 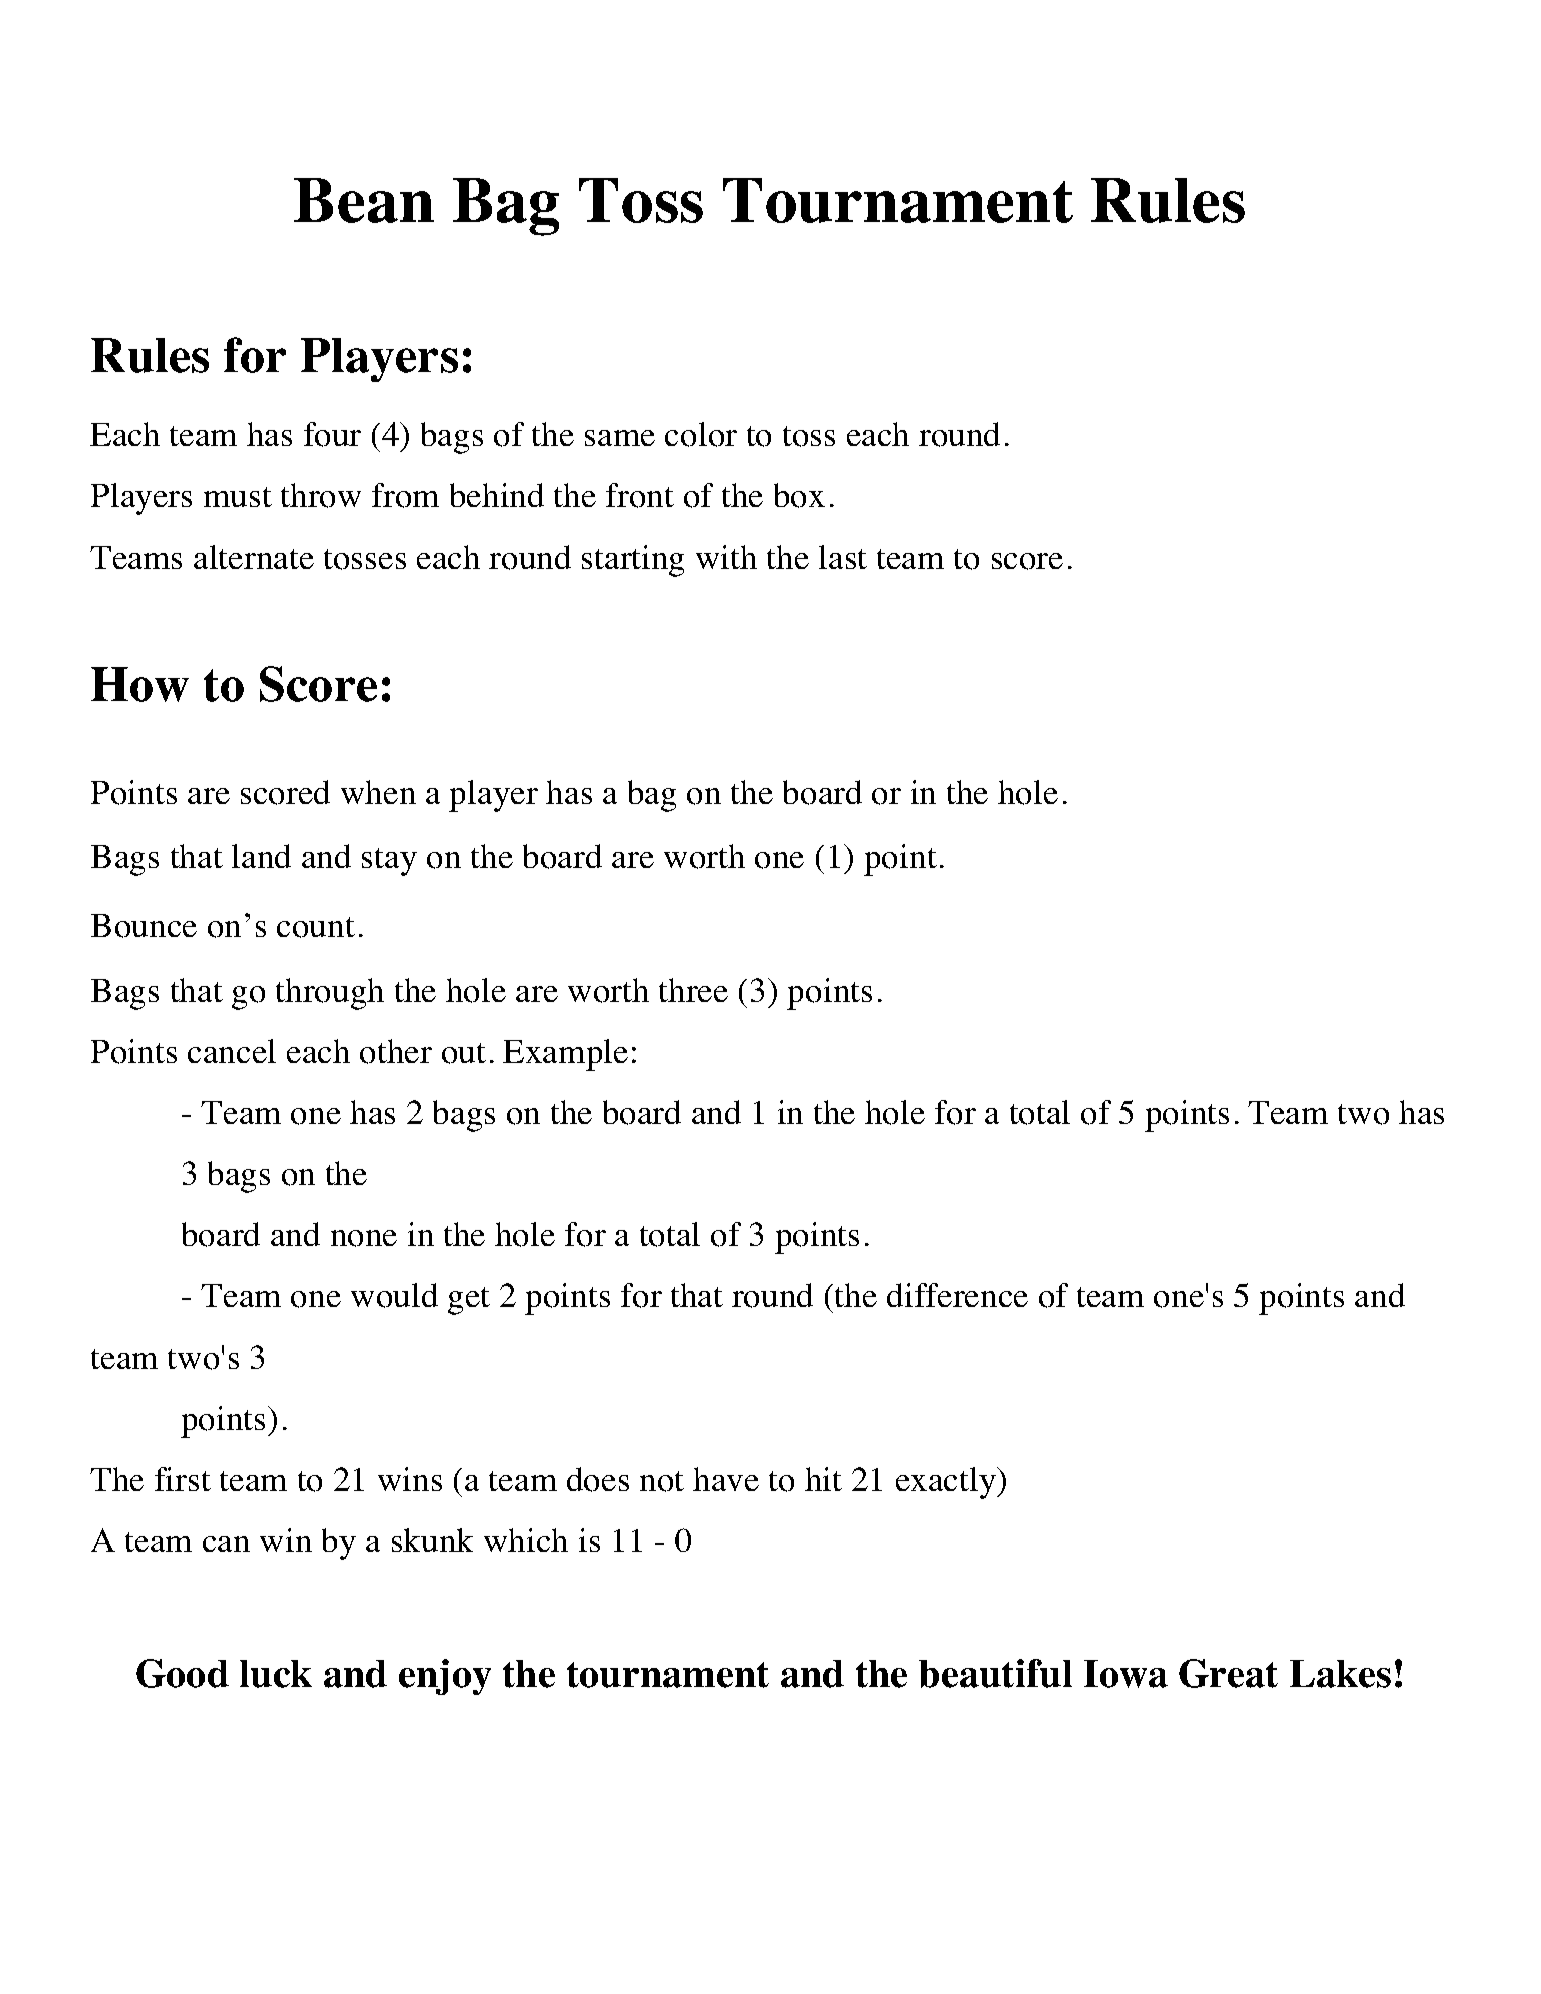 I want to click on count, so click(x=316, y=927).
